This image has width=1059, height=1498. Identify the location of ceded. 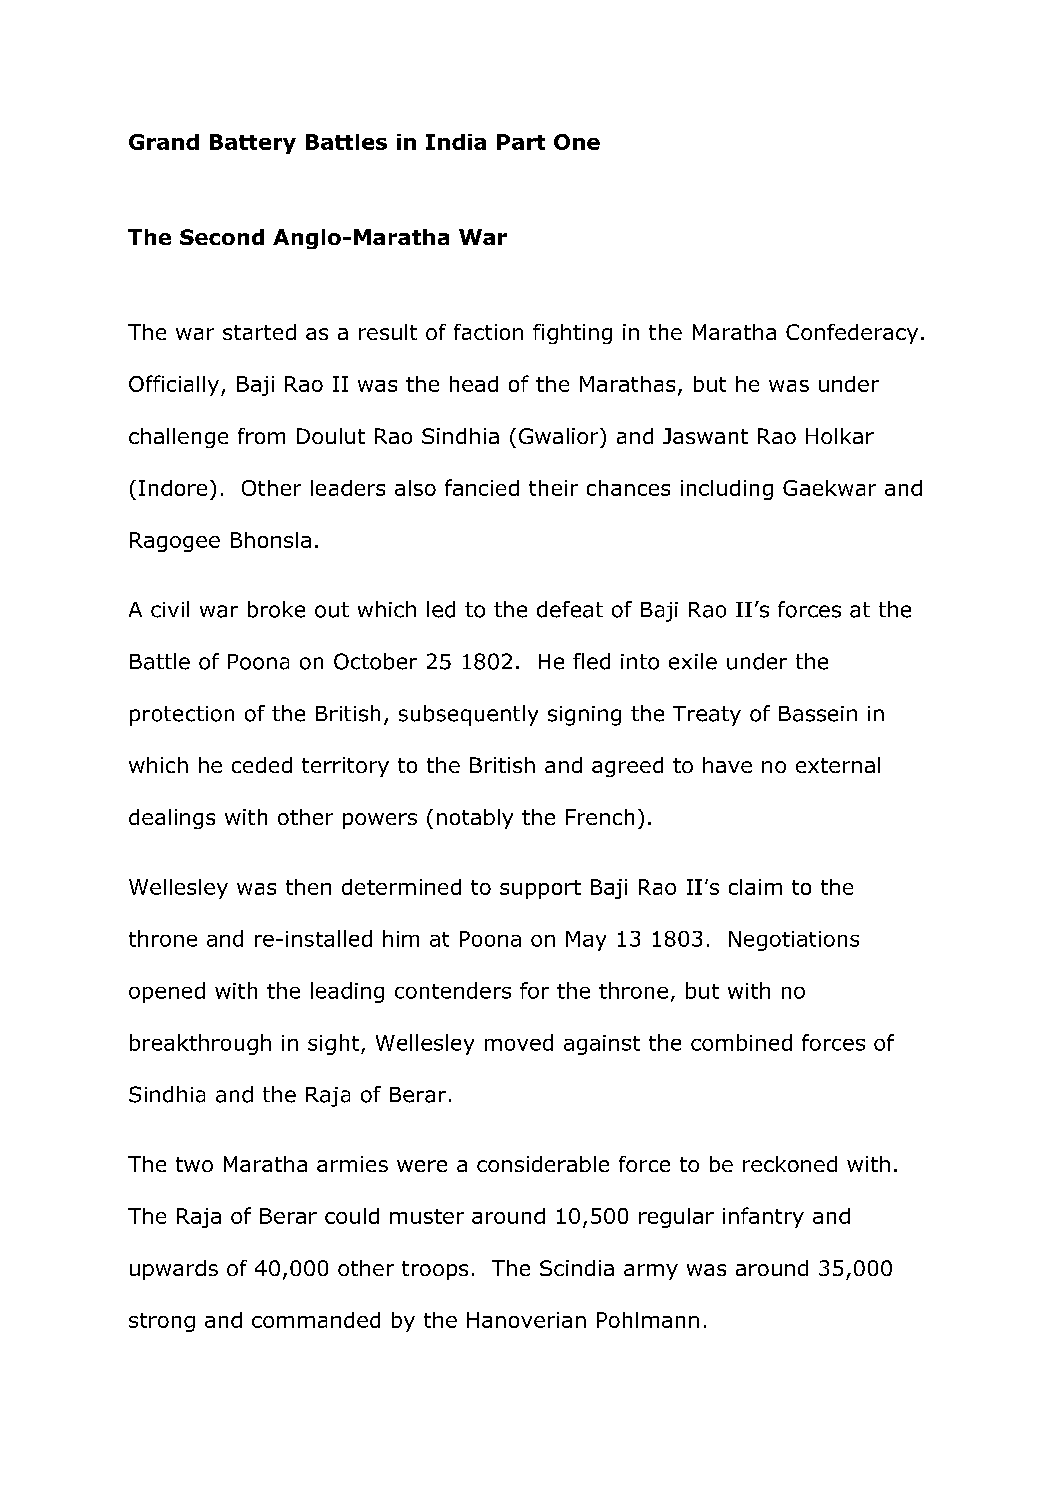
(262, 765).
